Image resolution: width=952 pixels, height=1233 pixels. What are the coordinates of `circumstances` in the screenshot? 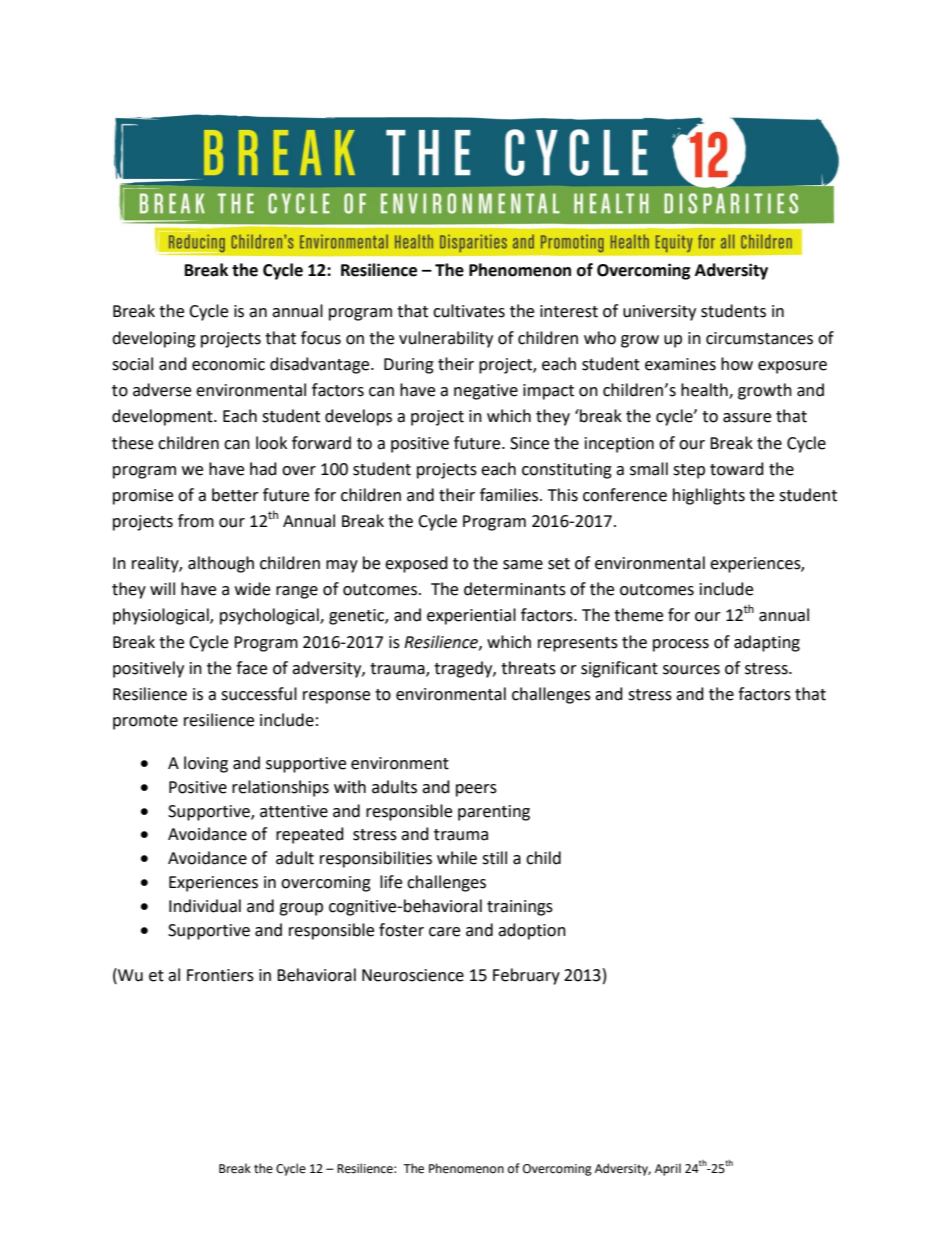 It's located at (759, 338).
